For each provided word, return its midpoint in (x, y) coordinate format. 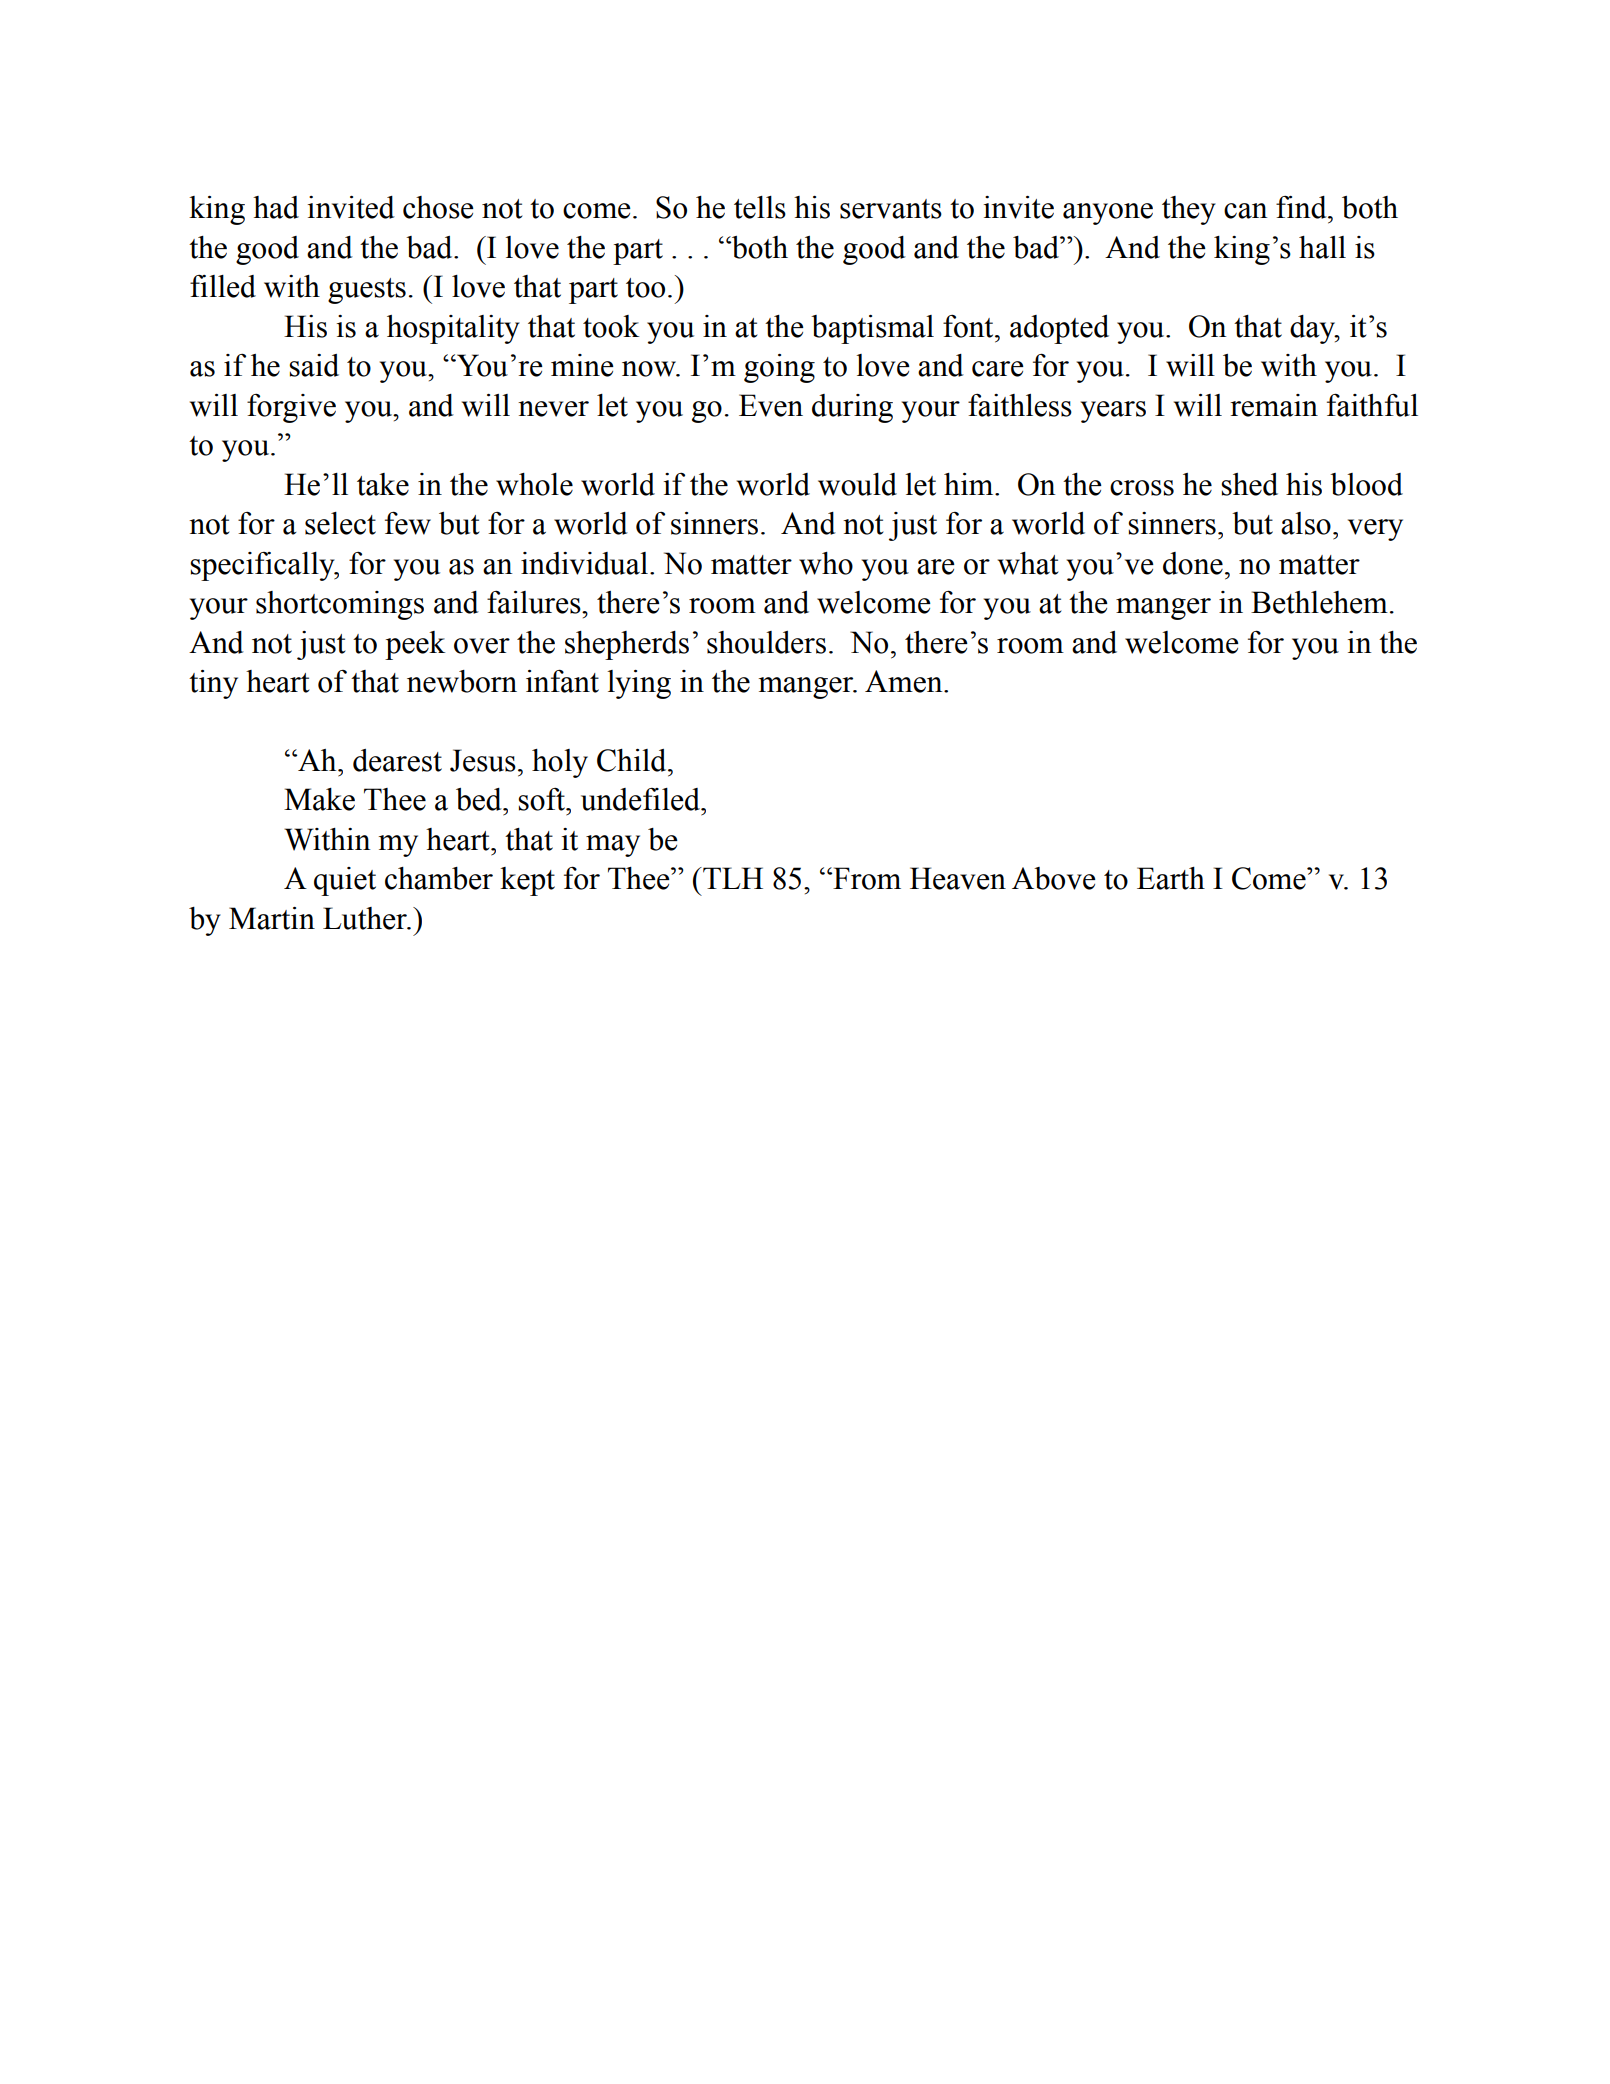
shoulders (766, 642)
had (276, 207)
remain (1274, 405)
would (857, 484)
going (779, 368)
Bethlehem (1319, 602)
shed (1249, 484)
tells (760, 207)
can (1245, 211)
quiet (345, 881)
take (383, 484)
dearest (397, 760)
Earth (1171, 878)
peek (415, 645)
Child (633, 760)
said (314, 365)
